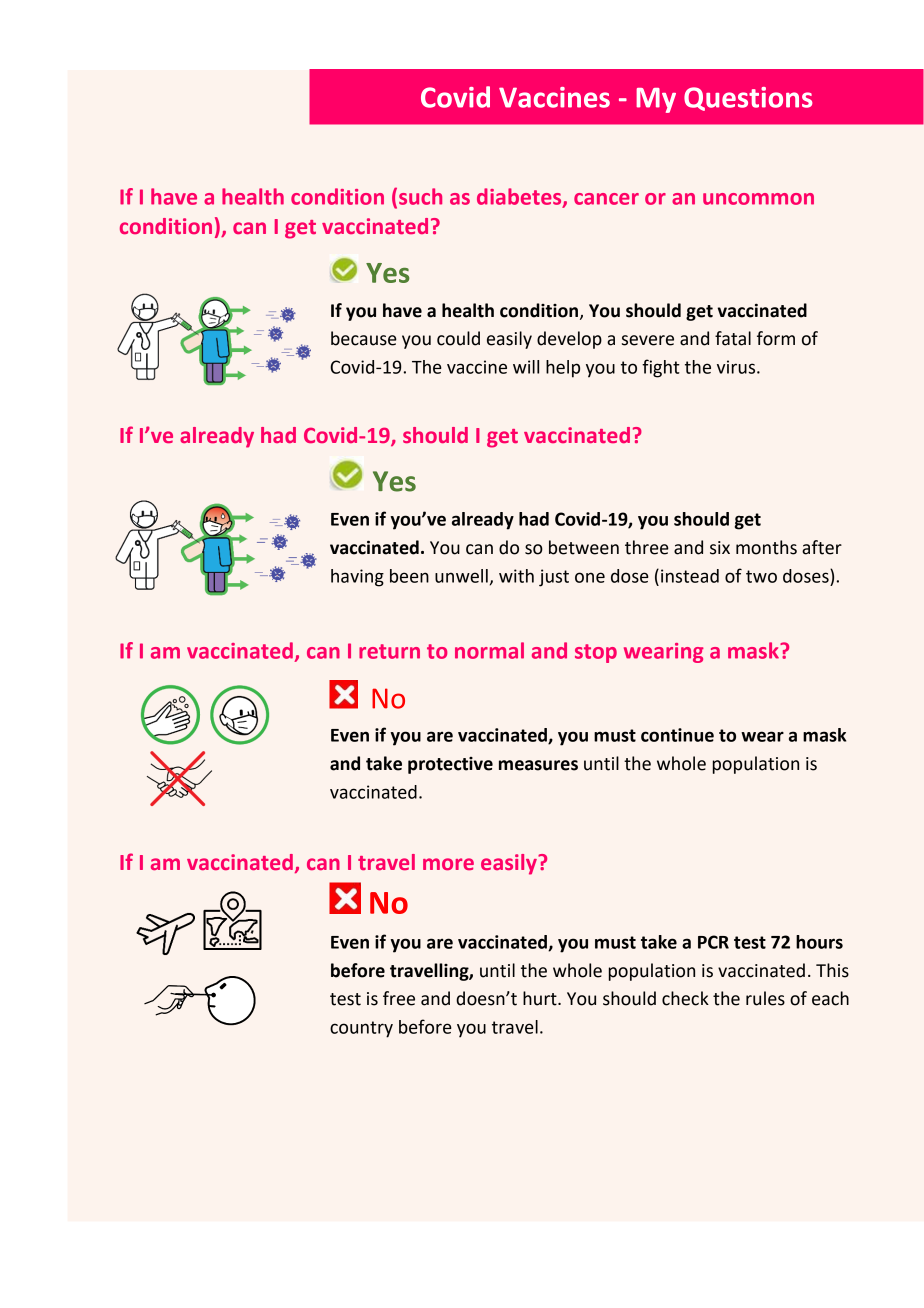 This screenshot has height=1308, width=924. I want to click on form, so click(776, 338).
